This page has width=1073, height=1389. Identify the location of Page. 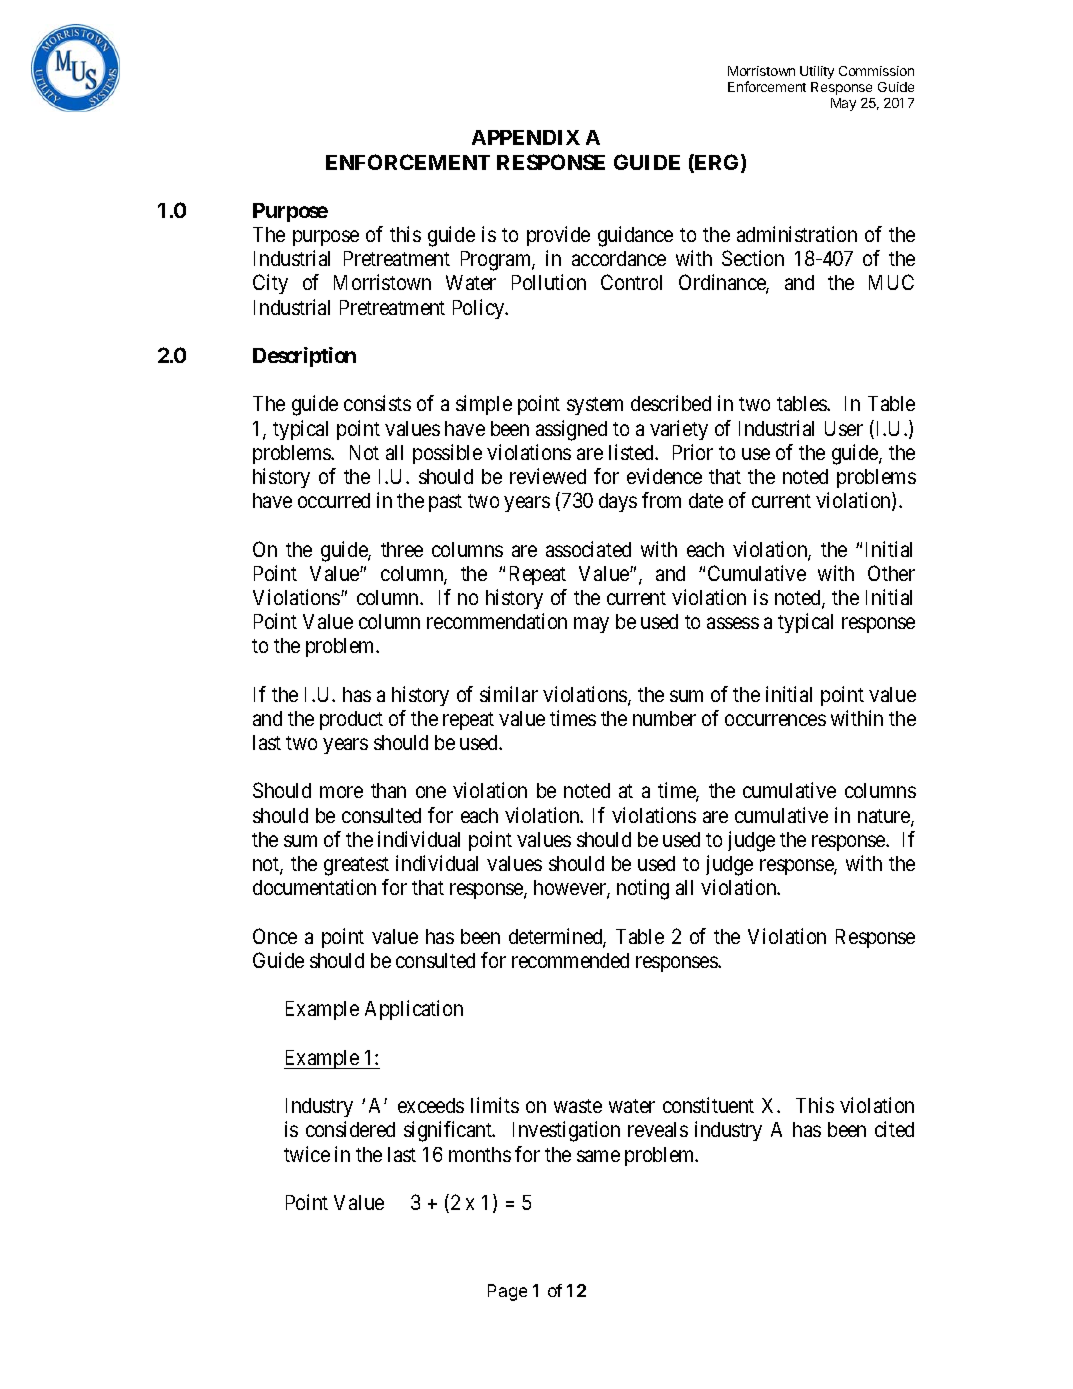
(507, 1292).
